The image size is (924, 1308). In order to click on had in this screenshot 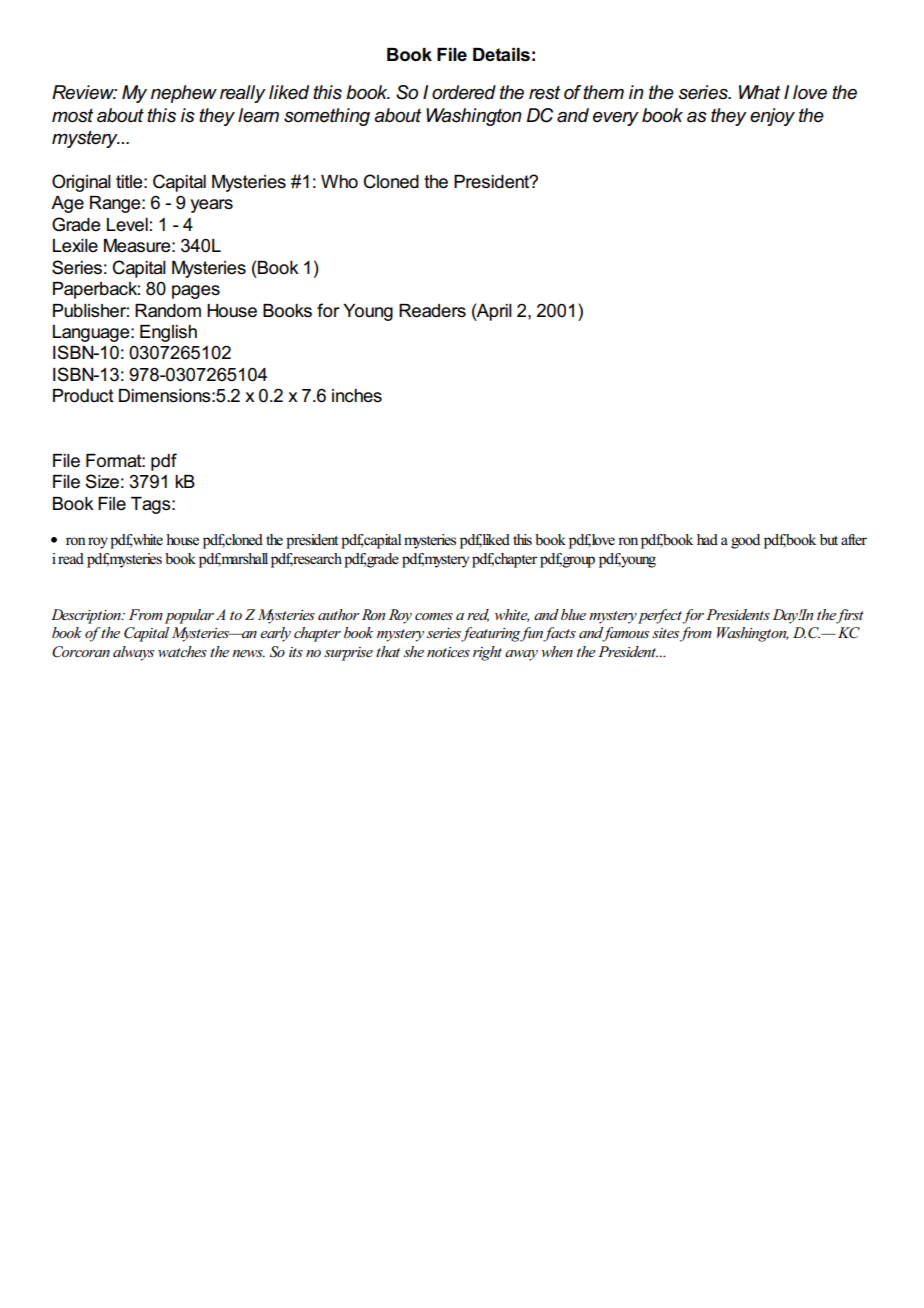, I will do `click(707, 539)`.
